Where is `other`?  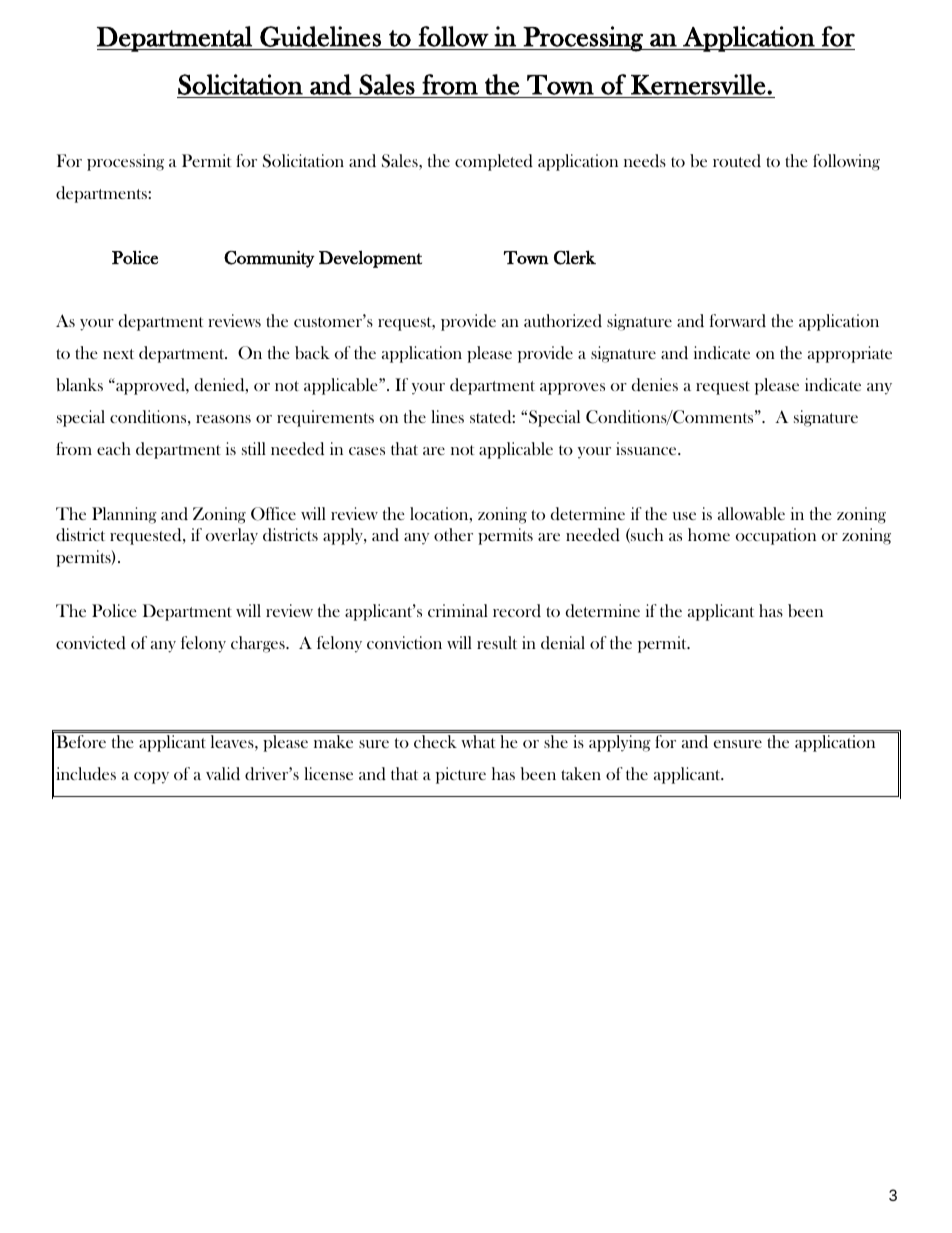
other is located at coordinates (453, 534).
